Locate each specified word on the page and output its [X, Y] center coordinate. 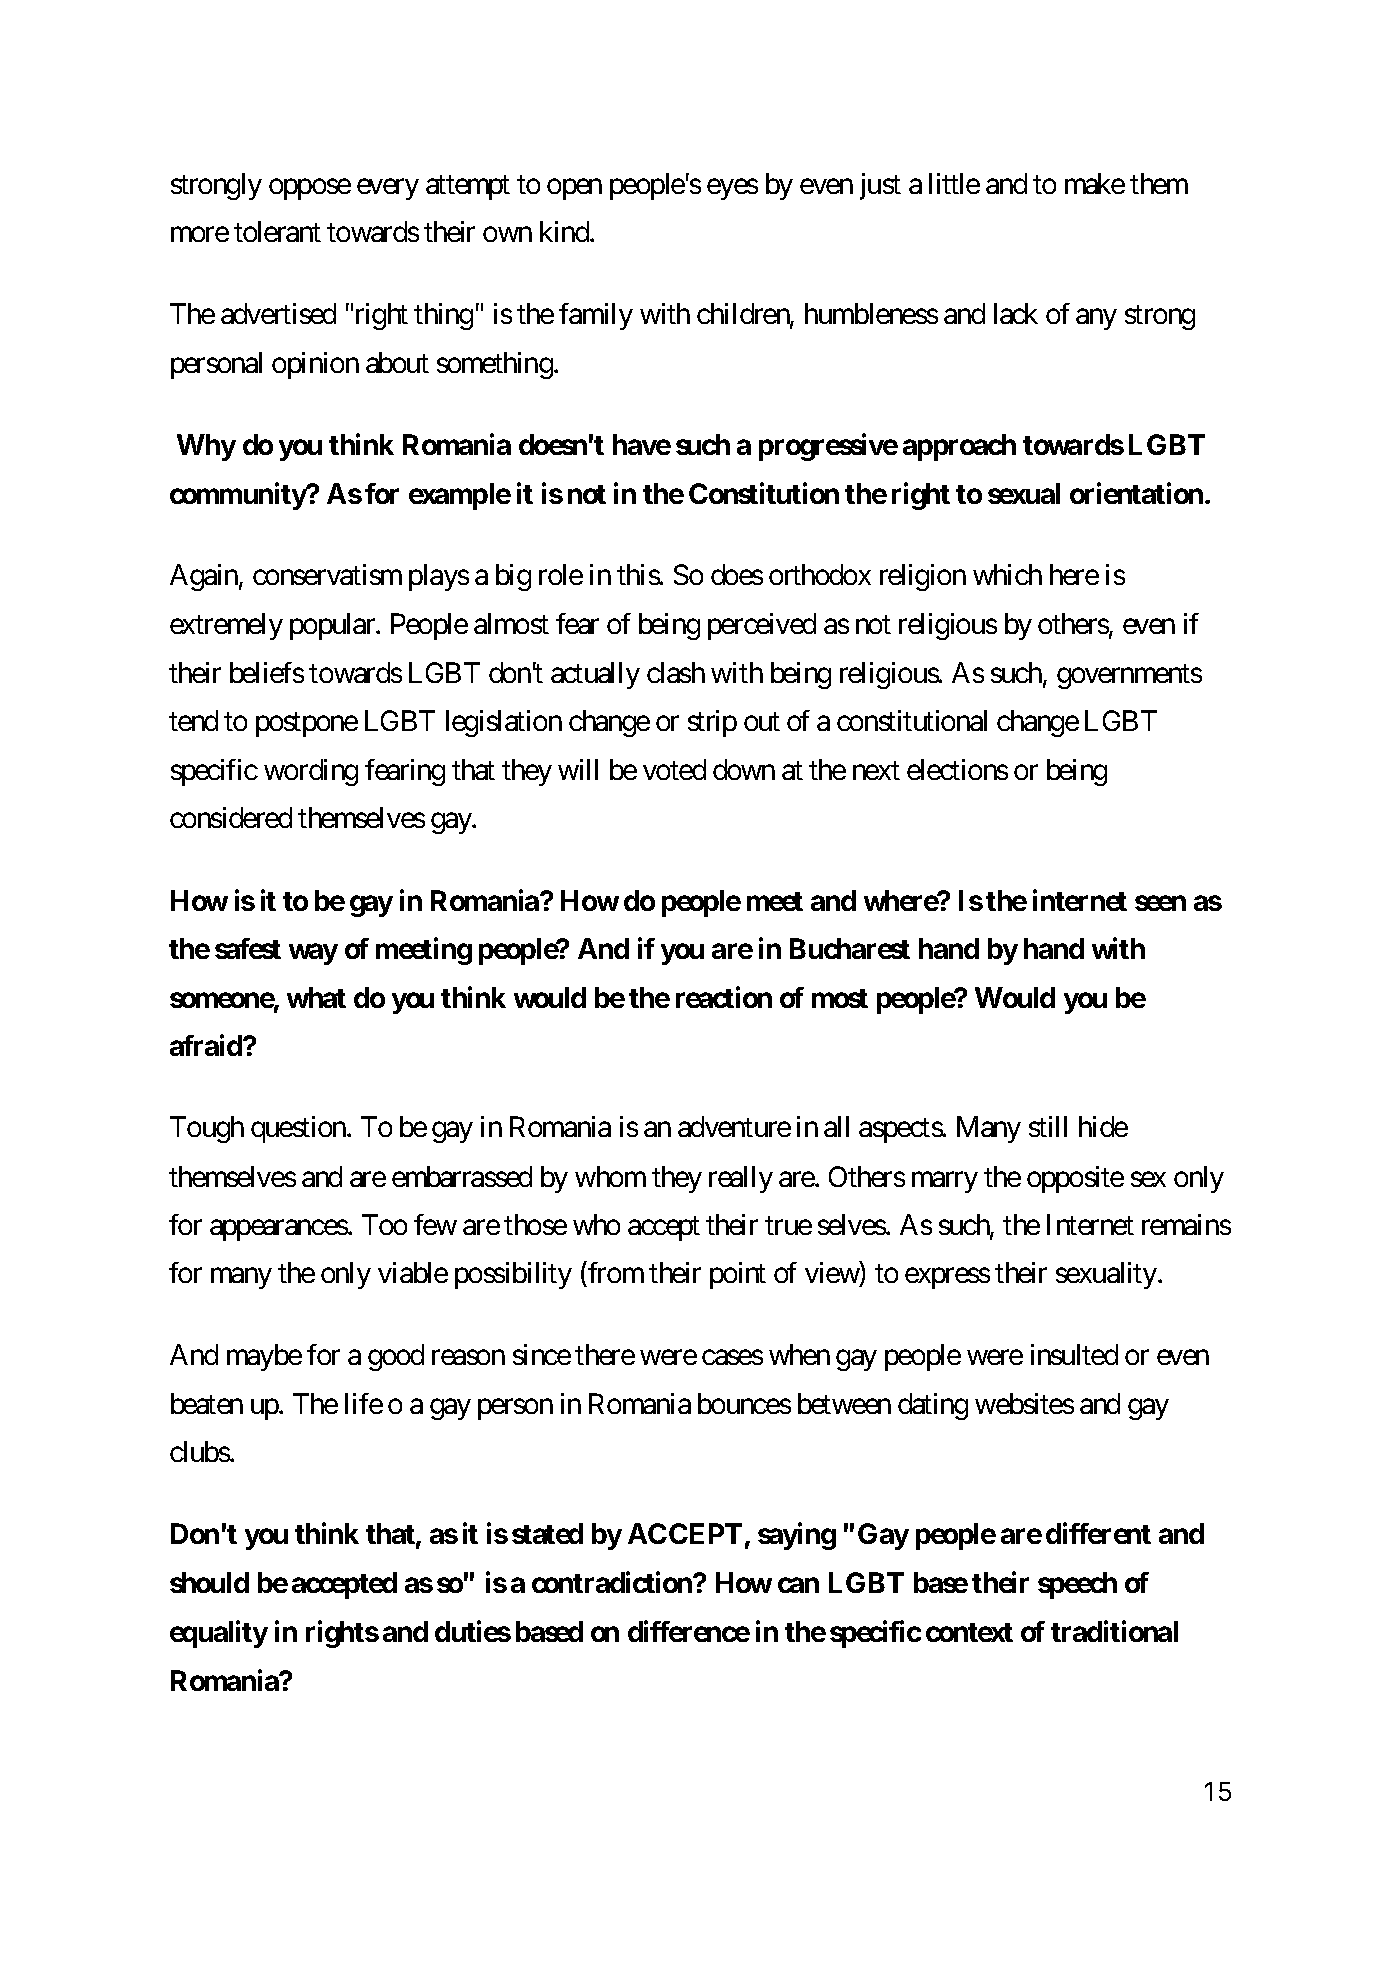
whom [610, 1176]
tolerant [277, 231]
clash [676, 672]
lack [1016, 313]
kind [565, 231]
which [1007, 574]
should [209, 1582]
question [299, 1129]
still [1048, 1126]
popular [333, 626]
